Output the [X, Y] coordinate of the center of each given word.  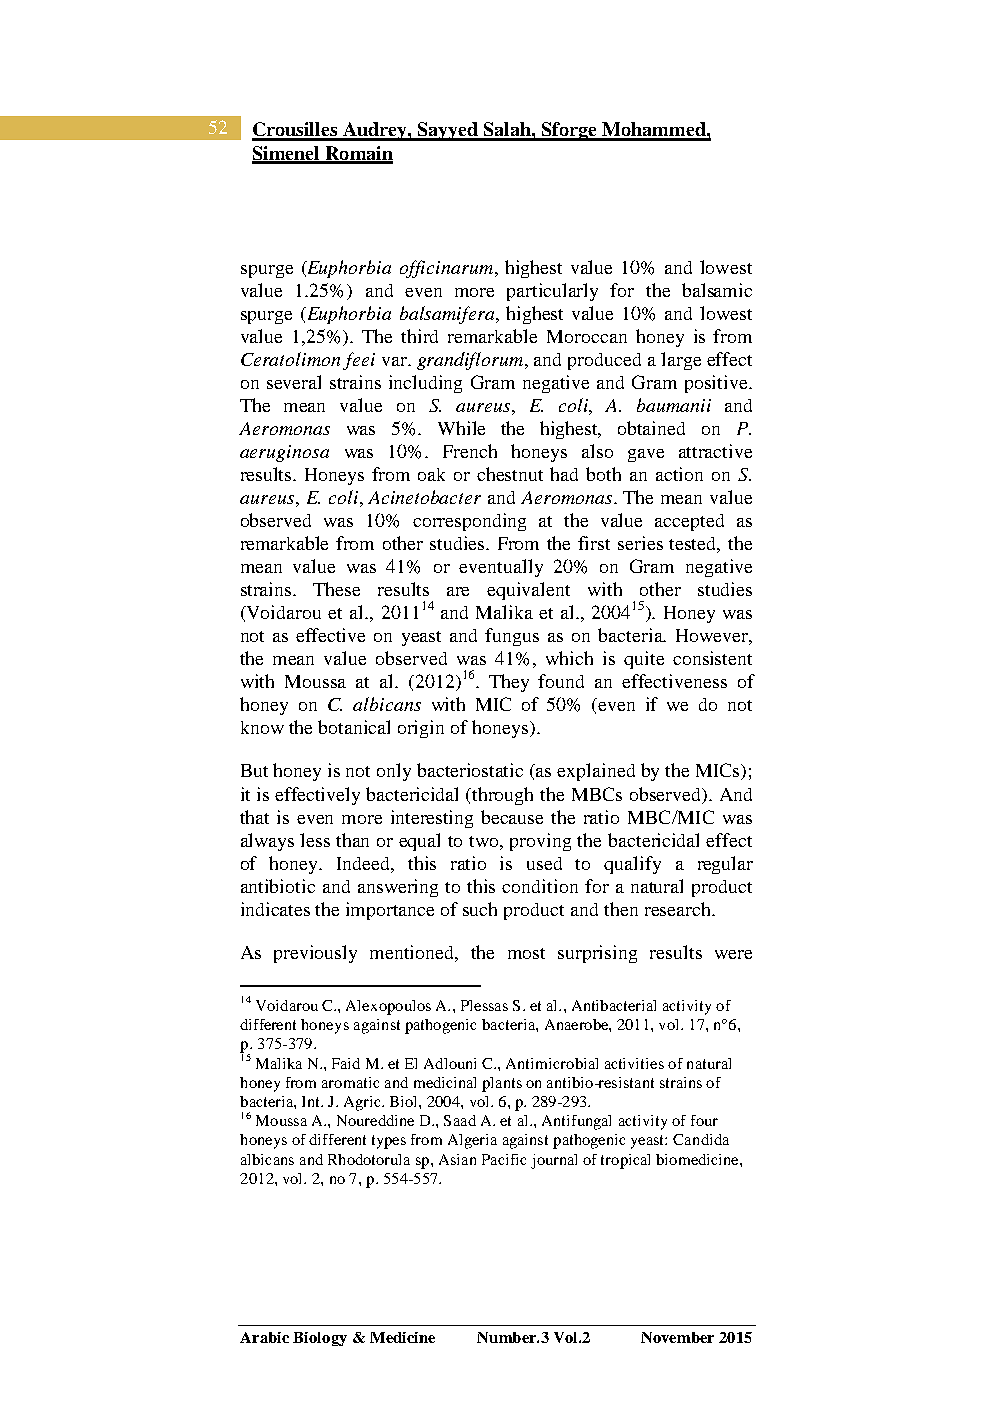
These [336, 589]
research [679, 909]
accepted [689, 522]
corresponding [469, 522]
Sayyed [448, 131]
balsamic [717, 290]
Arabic [264, 1337]
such [480, 909]
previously [315, 954]
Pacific [504, 1159]
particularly [552, 292]
